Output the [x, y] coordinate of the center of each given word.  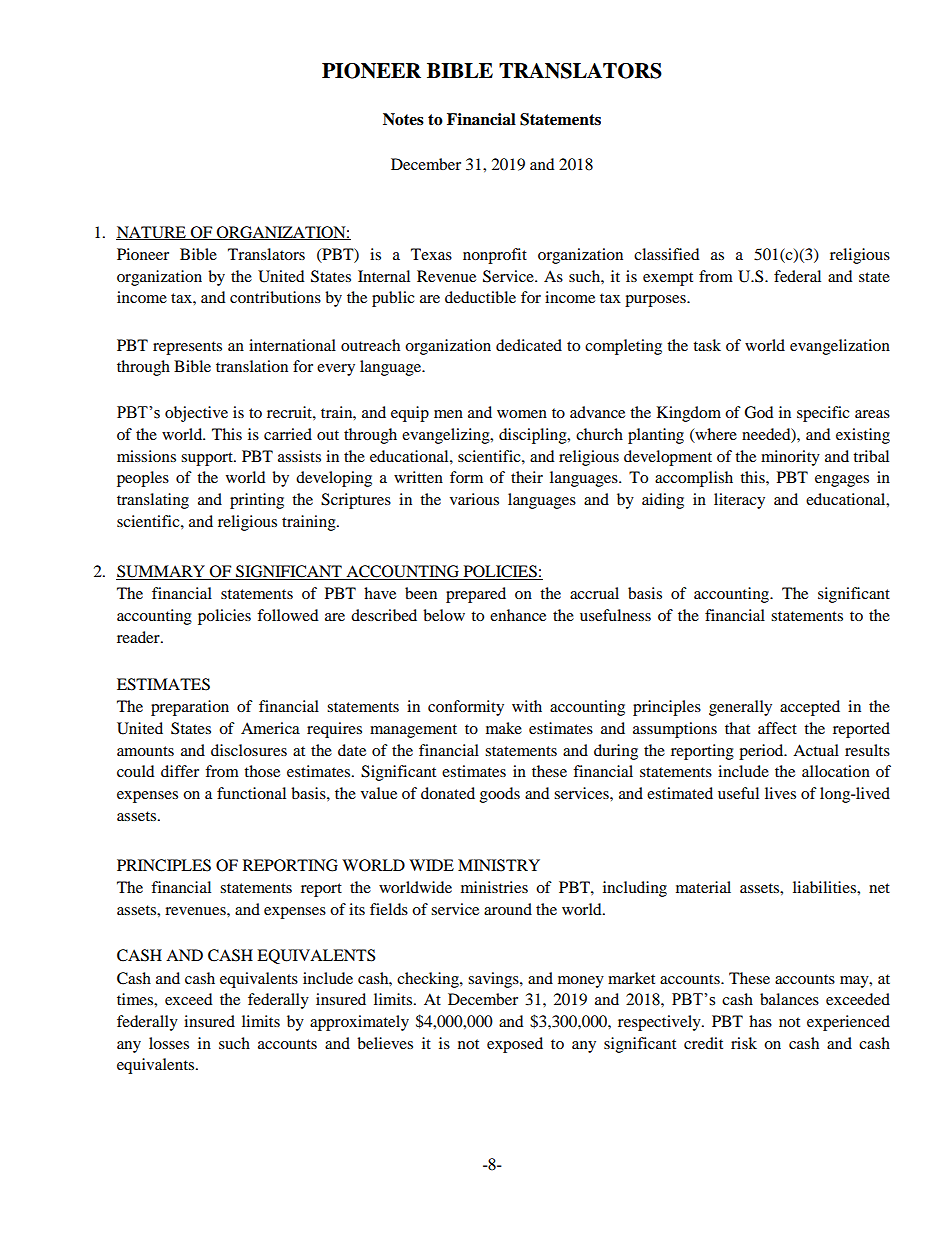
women [522, 414]
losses [169, 1043]
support [208, 459]
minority [790, 458]
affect [777, 728]
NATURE [152, 233]
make [504, 728]
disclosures [249, 750]
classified [667, 254]
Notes [403, 119]
